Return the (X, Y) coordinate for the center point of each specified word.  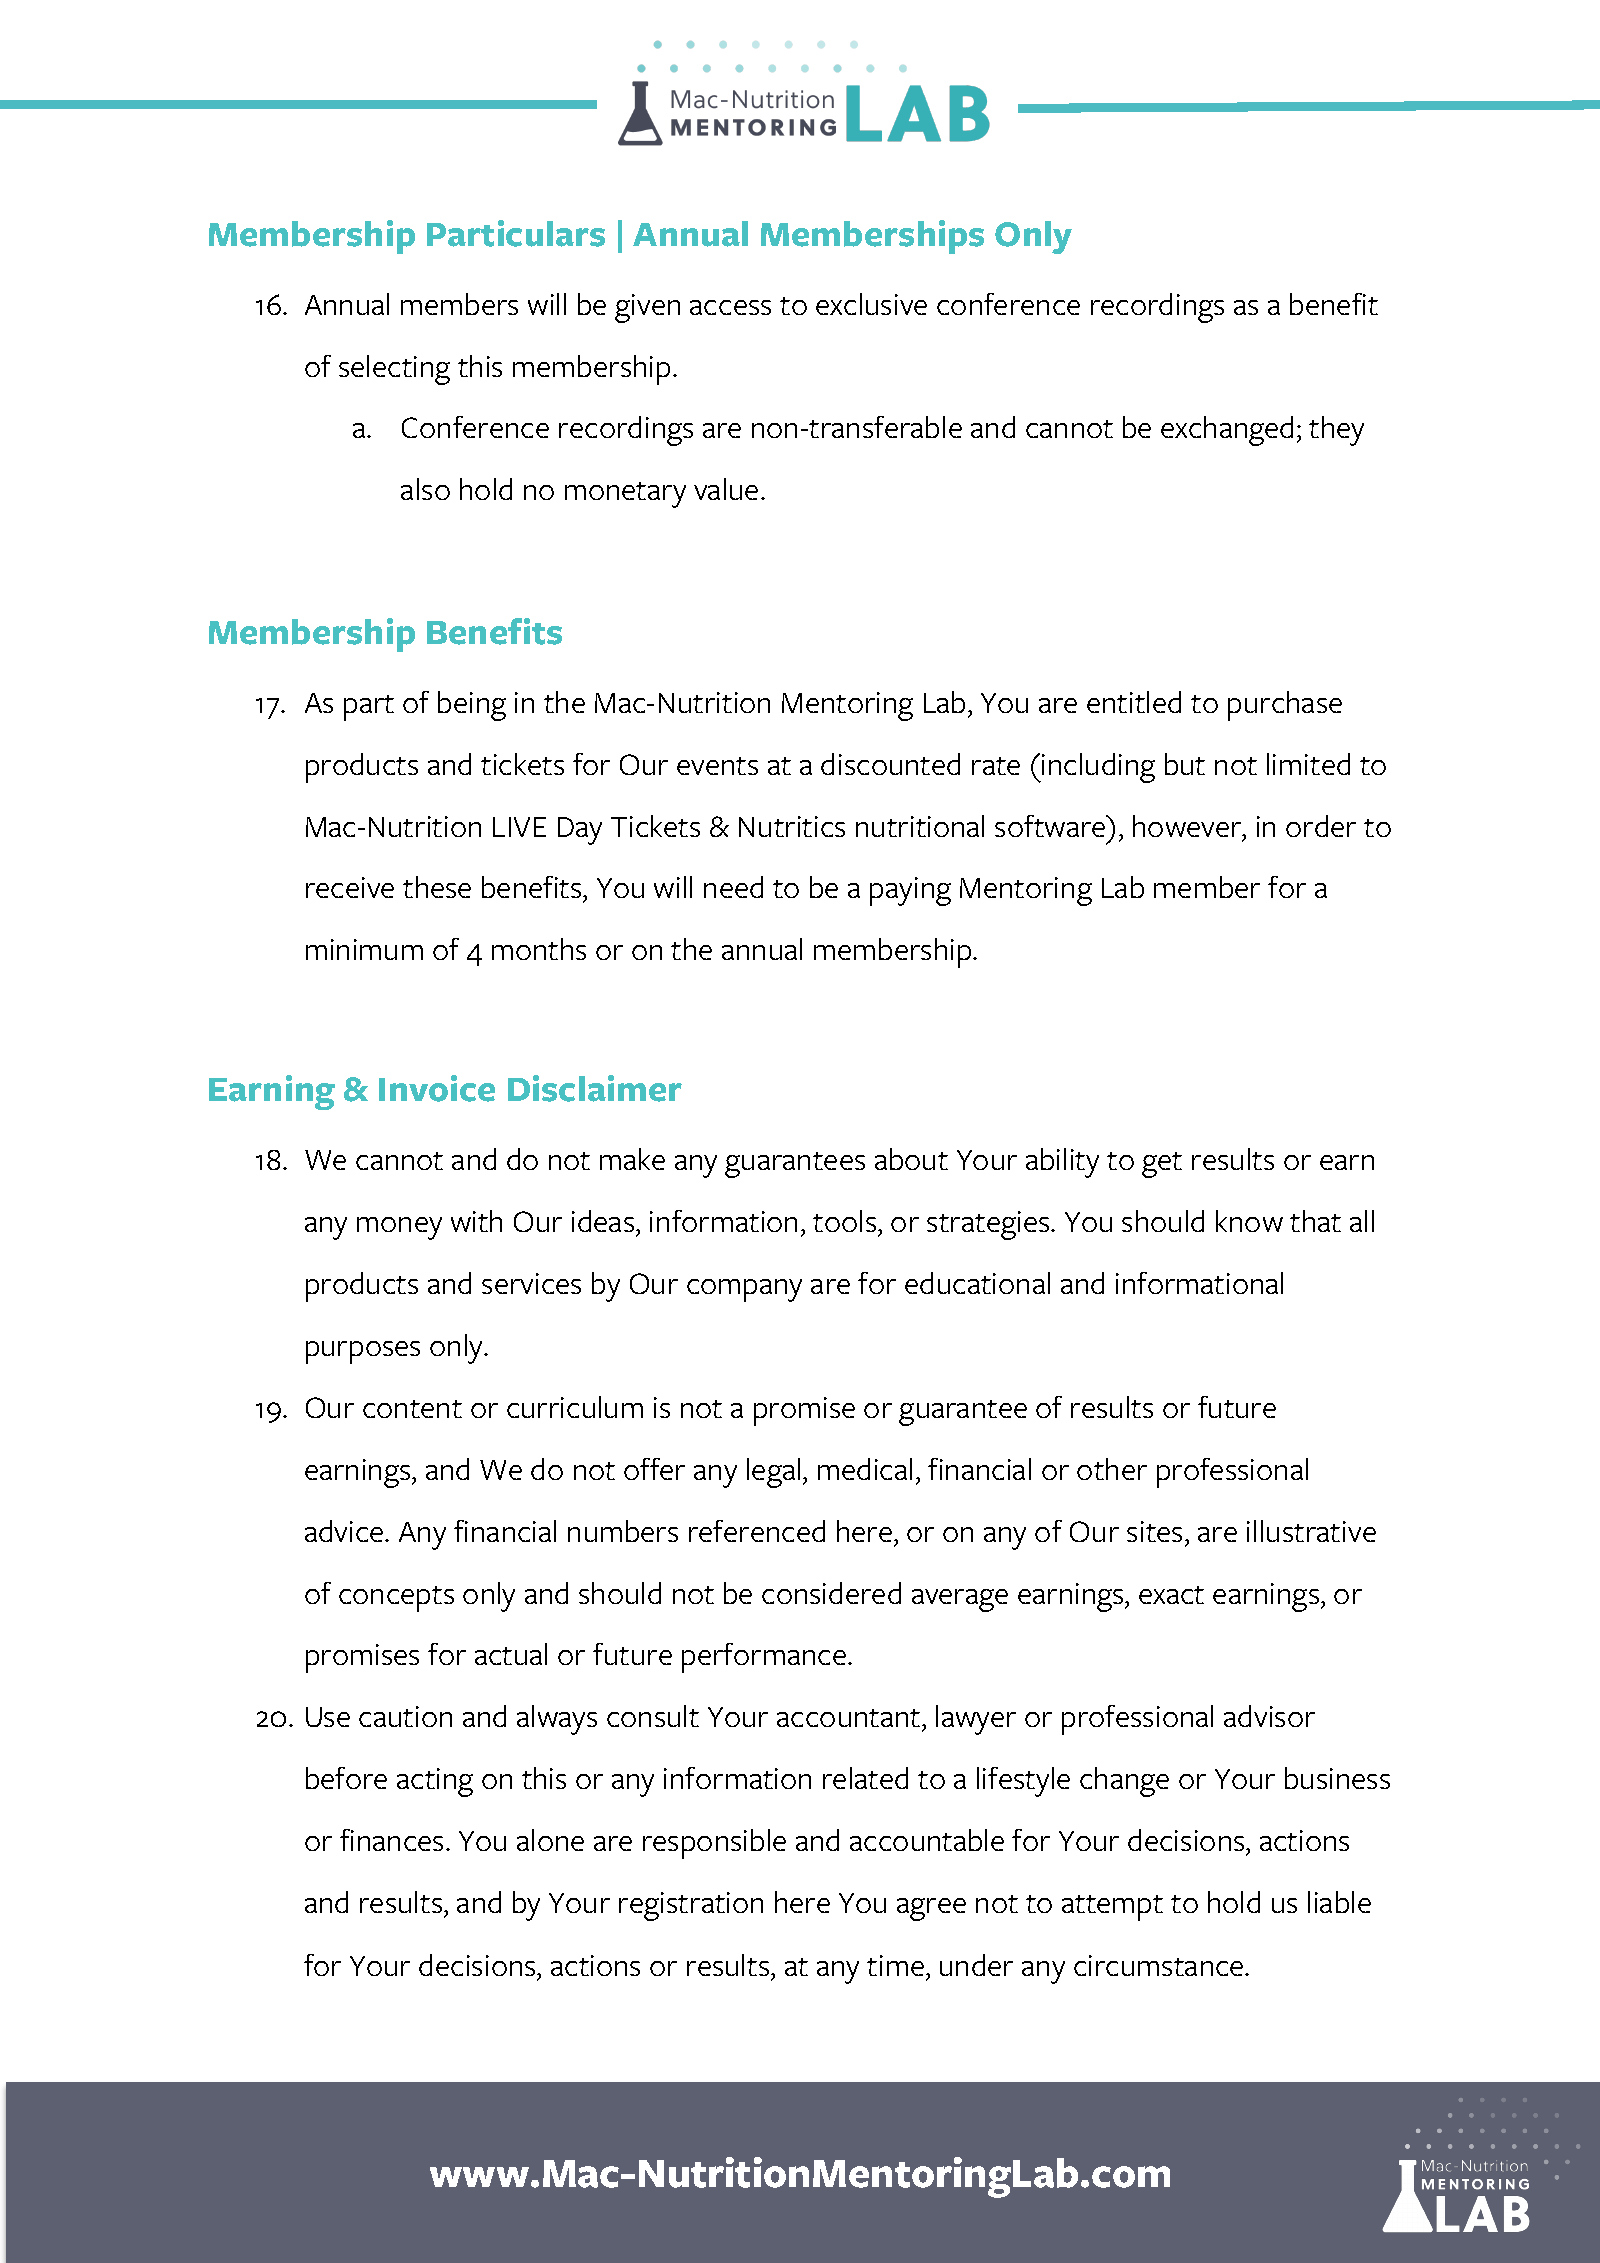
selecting (394, 370)
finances (393, 1840)
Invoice (437, 1088)
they (1336, 431)
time (895, 1965)
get (1162, 1165)
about (911, 1159)
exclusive (871, 304)
